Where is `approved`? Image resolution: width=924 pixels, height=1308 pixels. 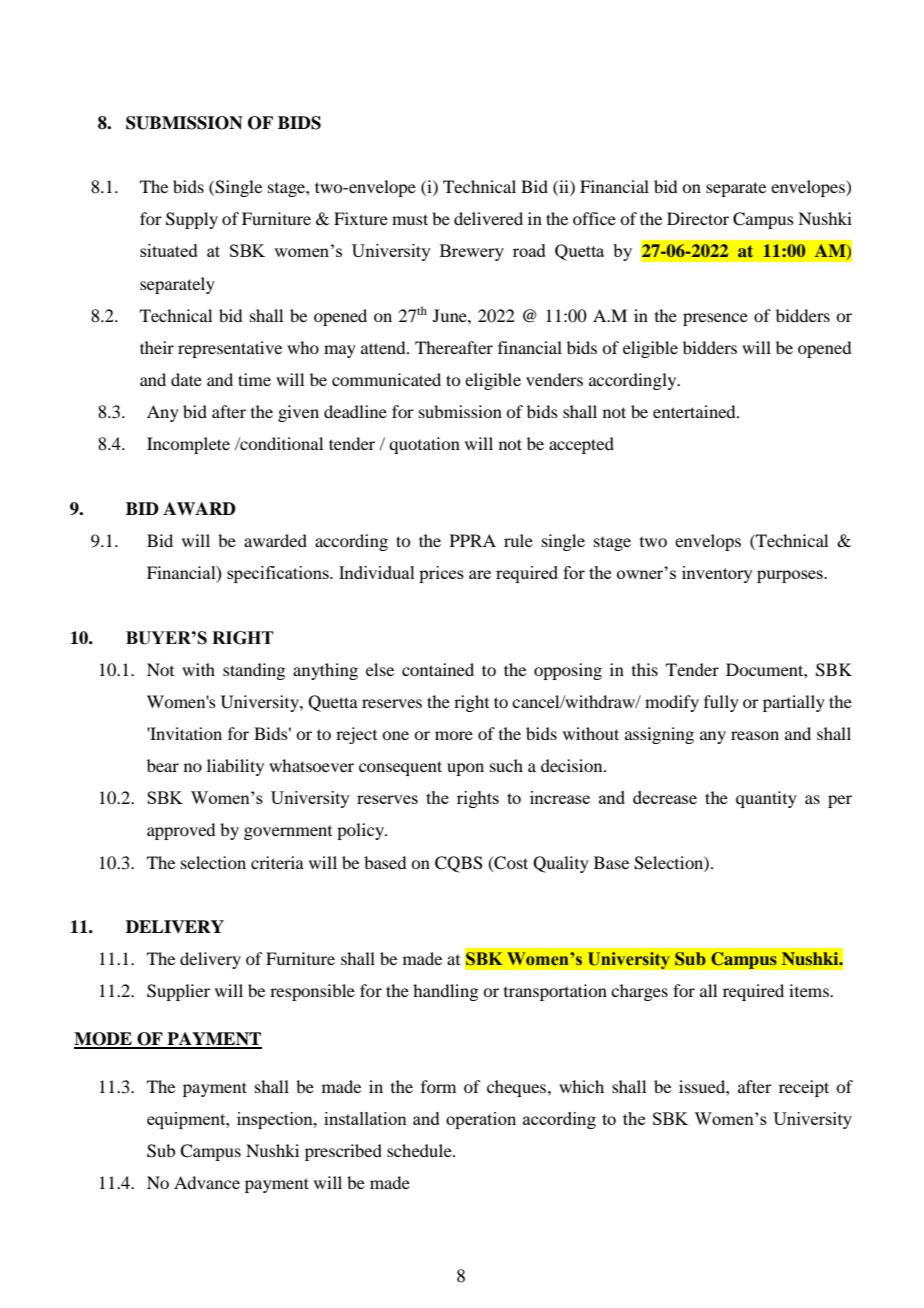 approved is located at coordinates (181, 831).
